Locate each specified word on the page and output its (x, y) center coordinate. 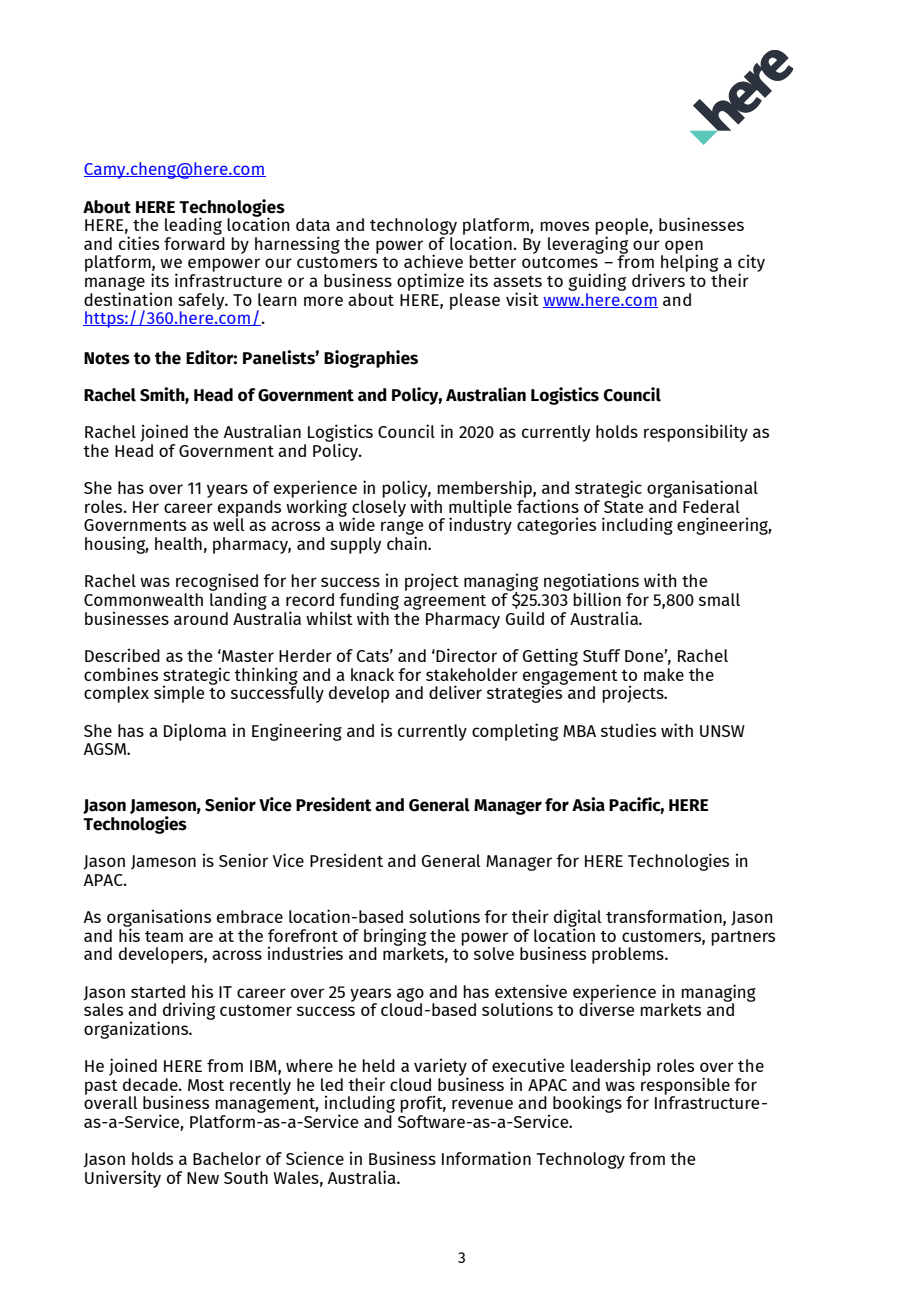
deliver (455, 692)
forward (194, 243)
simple (179, 694)
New (203, 1178)
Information (486, 1158)
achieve (433, 261)
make (664, 674)
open (684, 248)
